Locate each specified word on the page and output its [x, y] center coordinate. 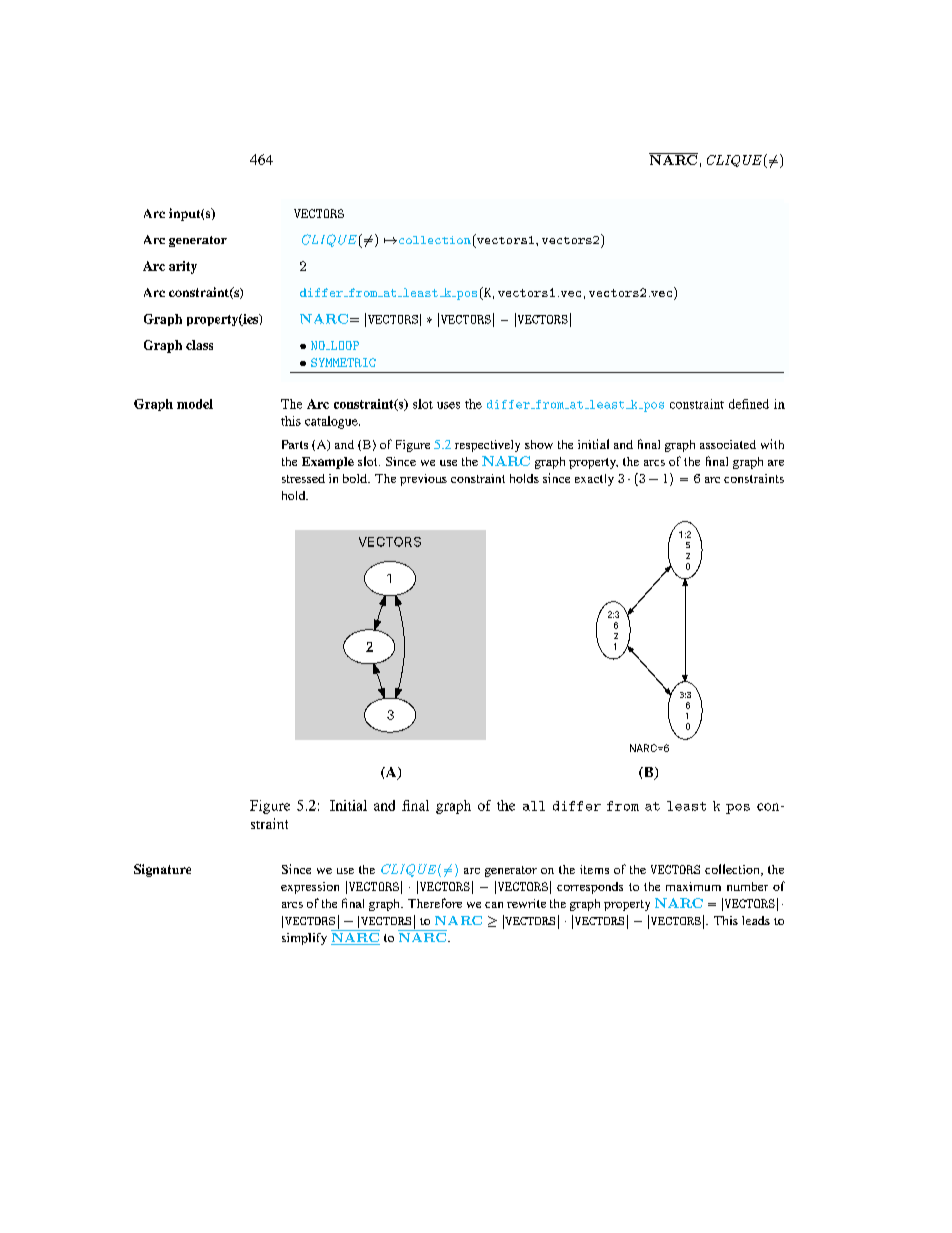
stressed [303, 478]
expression [310, 888]
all [534, 806]
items [594, 869]
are [776, 463]
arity [183, 267]
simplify [304, 939]
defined [749, 404]
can [494, 905]
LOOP [343, 345]
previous [423, 480]
